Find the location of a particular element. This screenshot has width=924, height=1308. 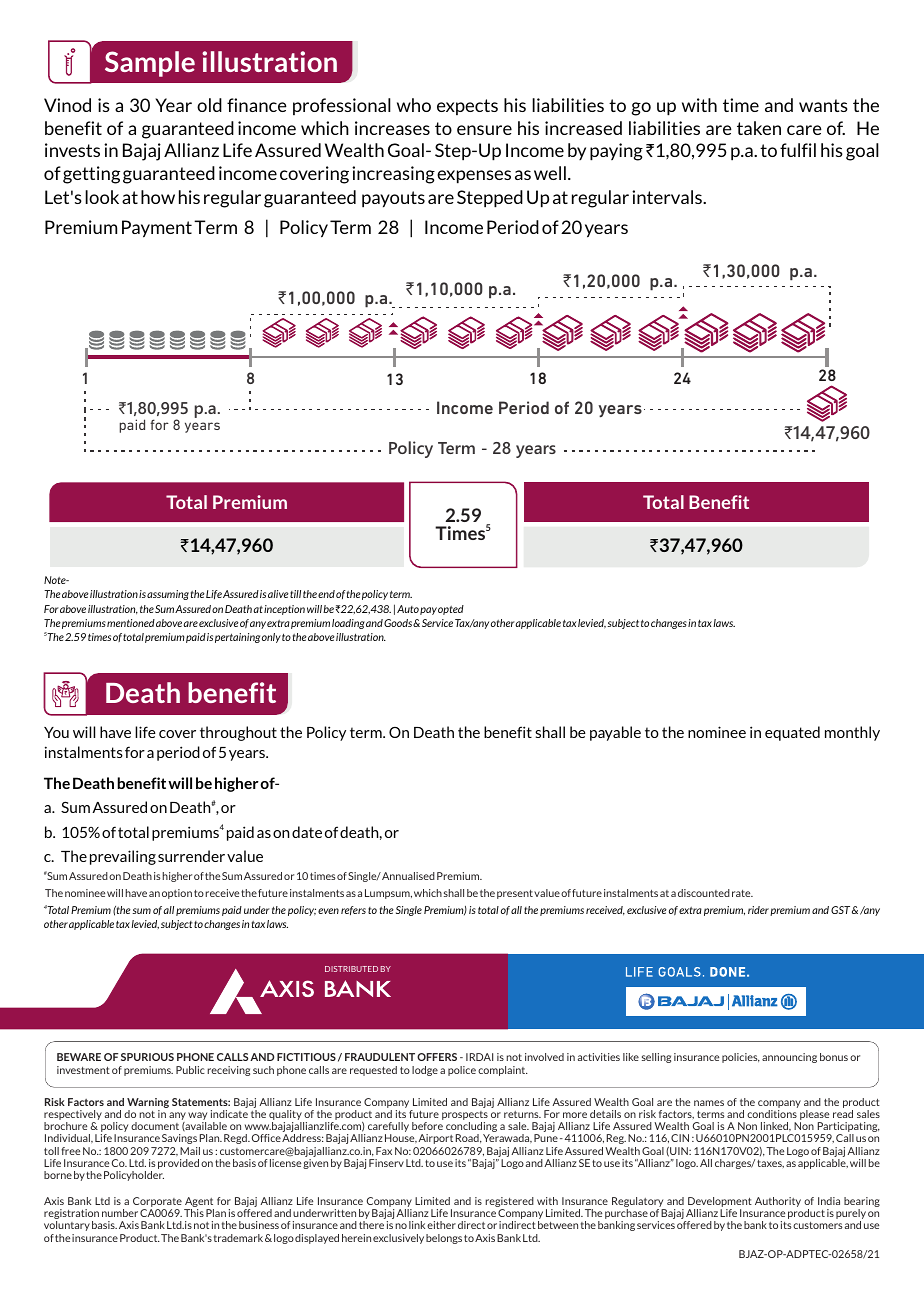

Sample is located at coordinates (150, 64).
